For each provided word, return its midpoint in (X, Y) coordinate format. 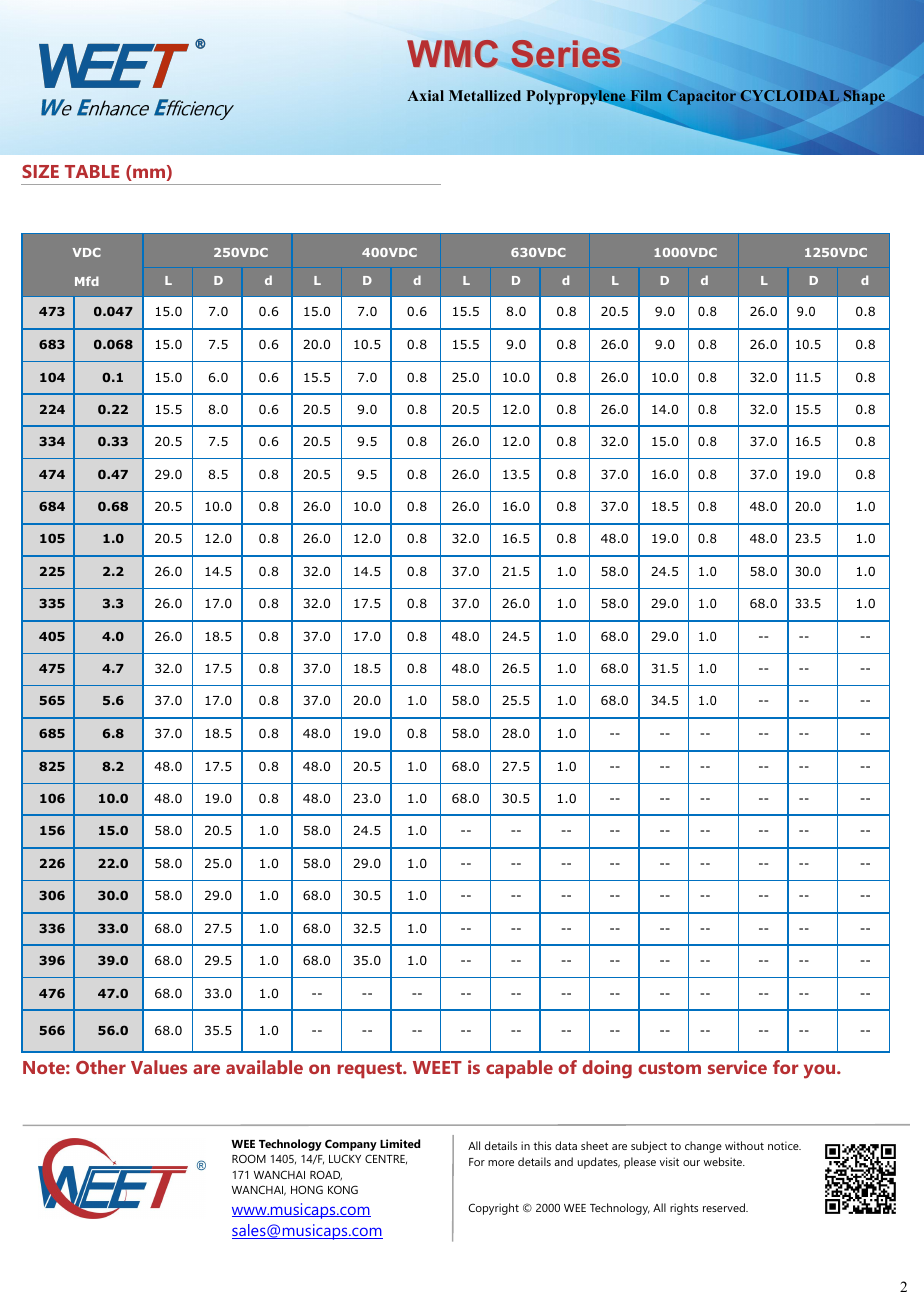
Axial (425, 95)
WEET (437, 1067)
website (724, 1161)
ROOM (249, 1158)
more (501, 1163)
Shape (864, 97)
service (737, 1067)
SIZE (40, 171)
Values (159, 1067)
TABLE (92, 171)
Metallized (485, 95)
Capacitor (701, 97)
